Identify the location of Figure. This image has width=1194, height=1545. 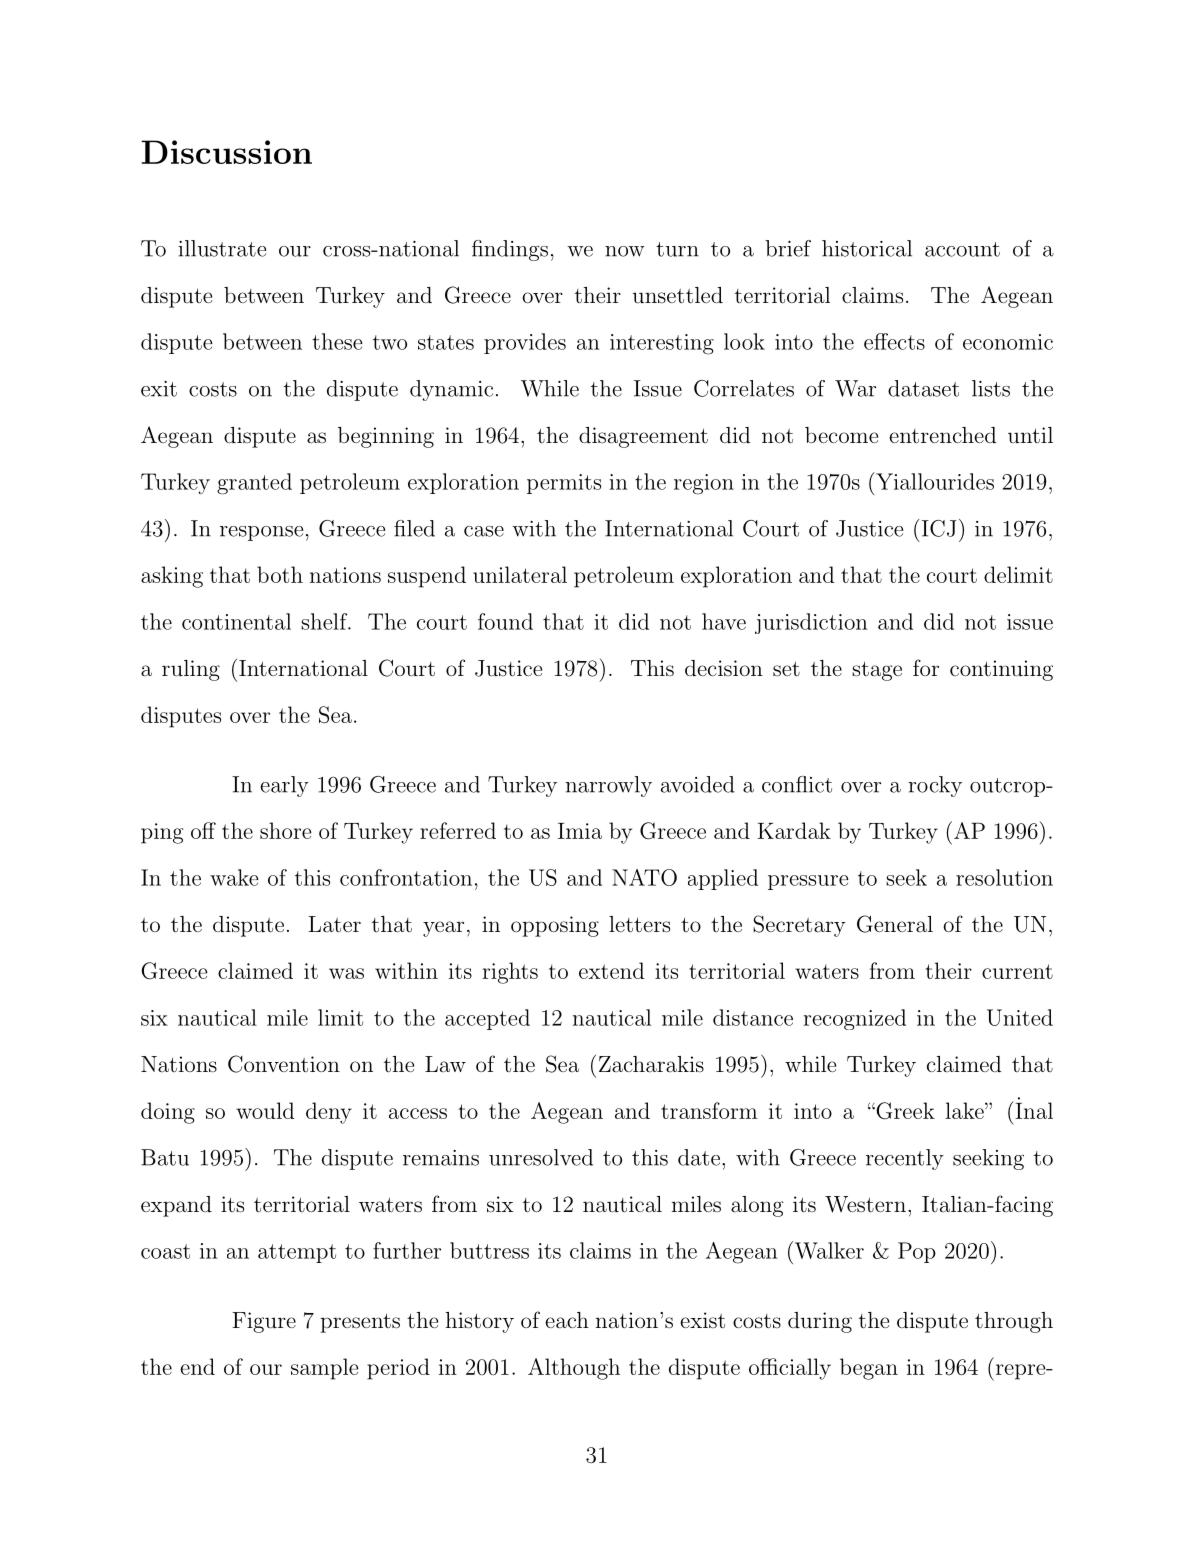
(264, 1322).
